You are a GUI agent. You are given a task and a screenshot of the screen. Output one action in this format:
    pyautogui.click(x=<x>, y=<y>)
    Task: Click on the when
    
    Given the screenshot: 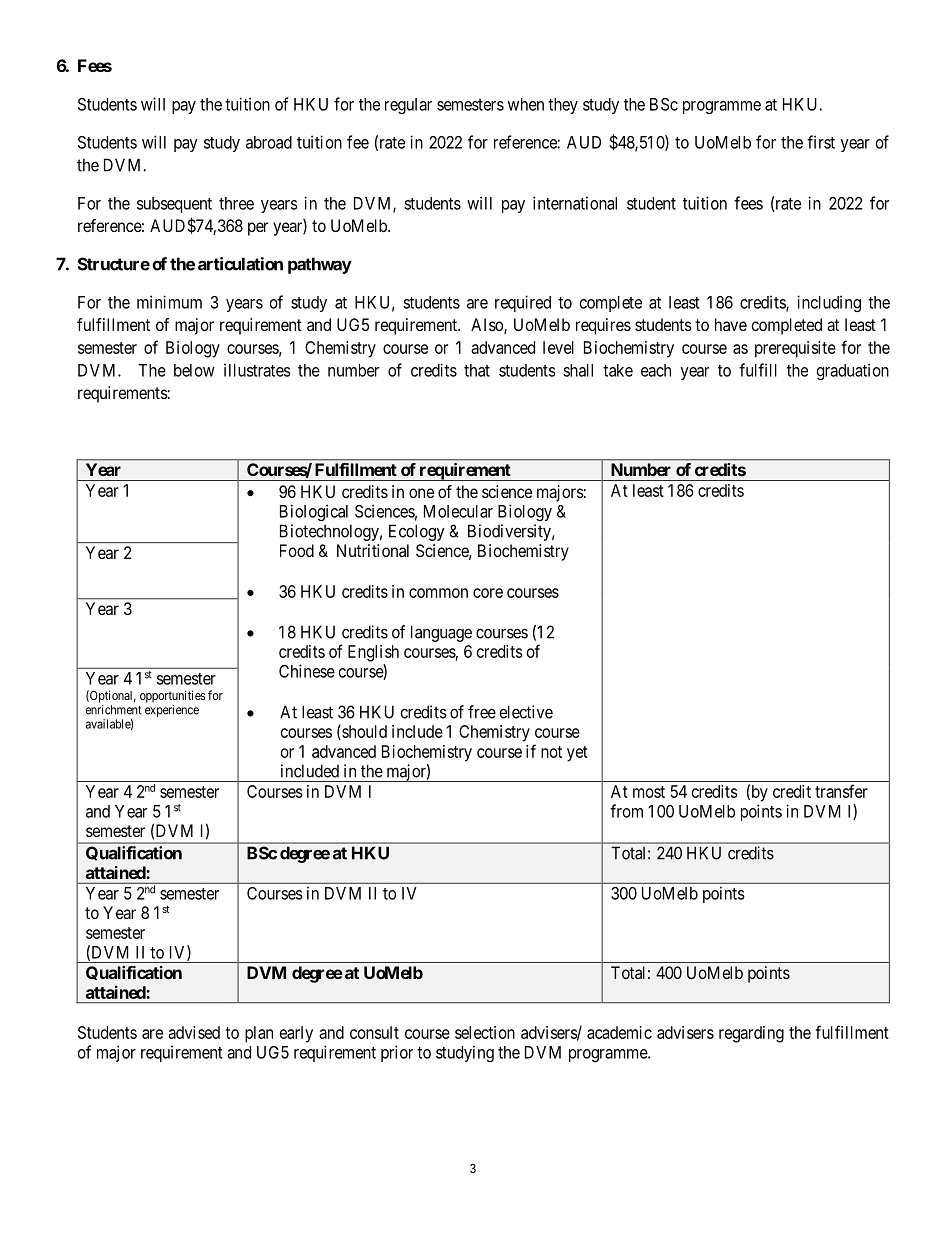 What is the action you would take?
    pyautogui.click(x=526, y=104)
